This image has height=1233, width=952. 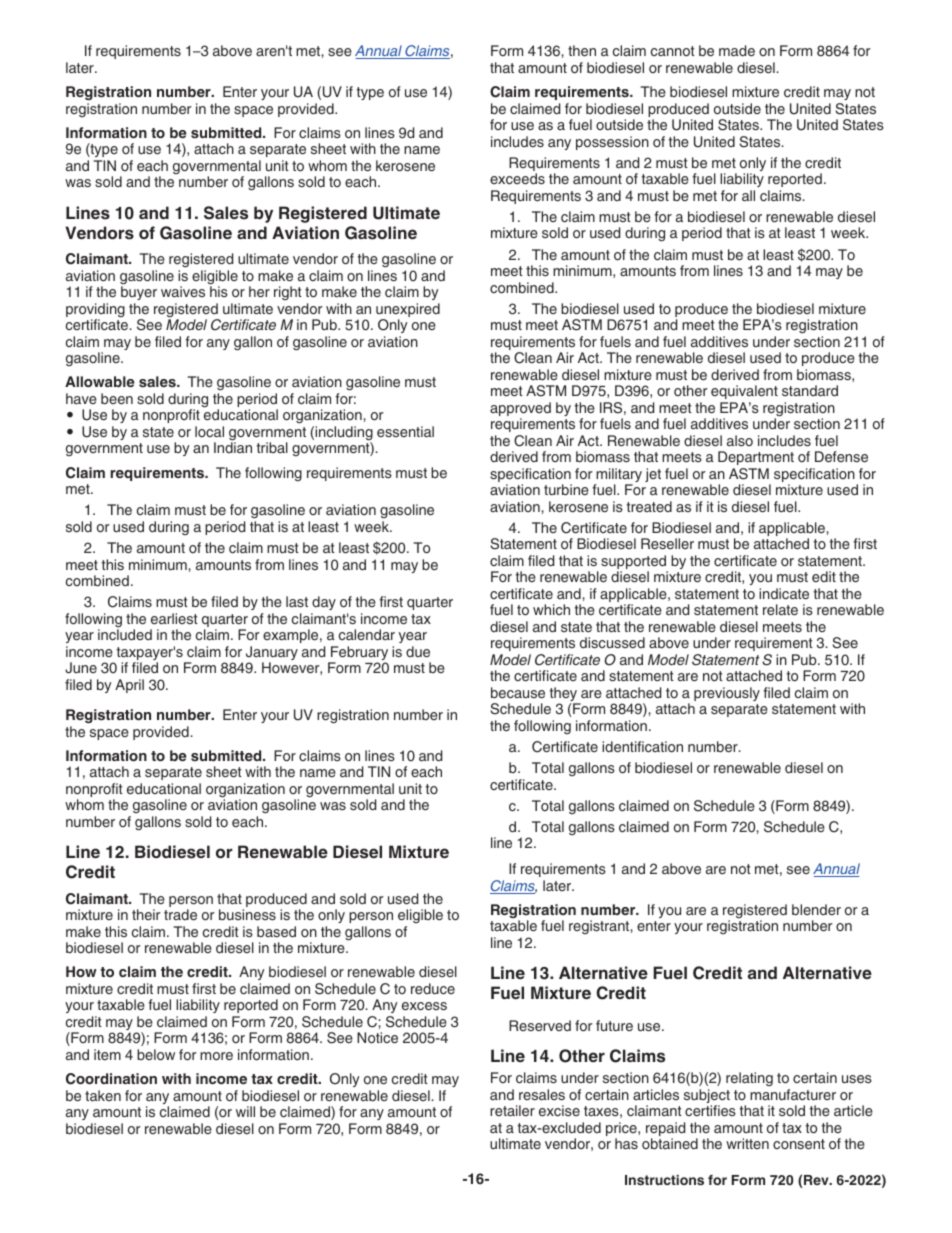 I want to click on indicate, so click(x=784, y=593).
